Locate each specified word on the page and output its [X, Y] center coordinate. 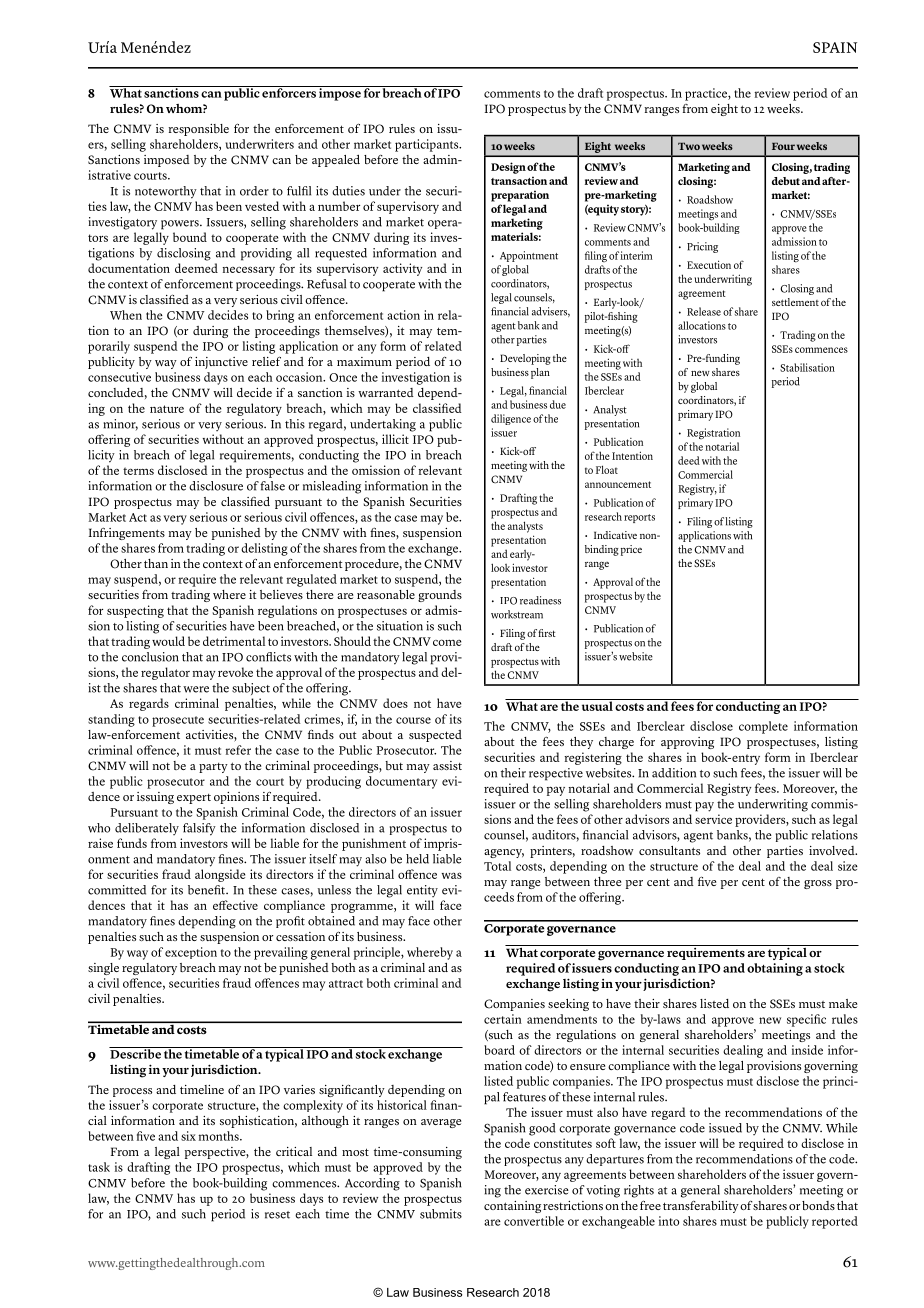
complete [763, 727]
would [168, 641]
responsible [199, 130]
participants [428, 145]
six [188, 1136]
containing [512, 1207]
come [447, 642]
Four [783, 146]
